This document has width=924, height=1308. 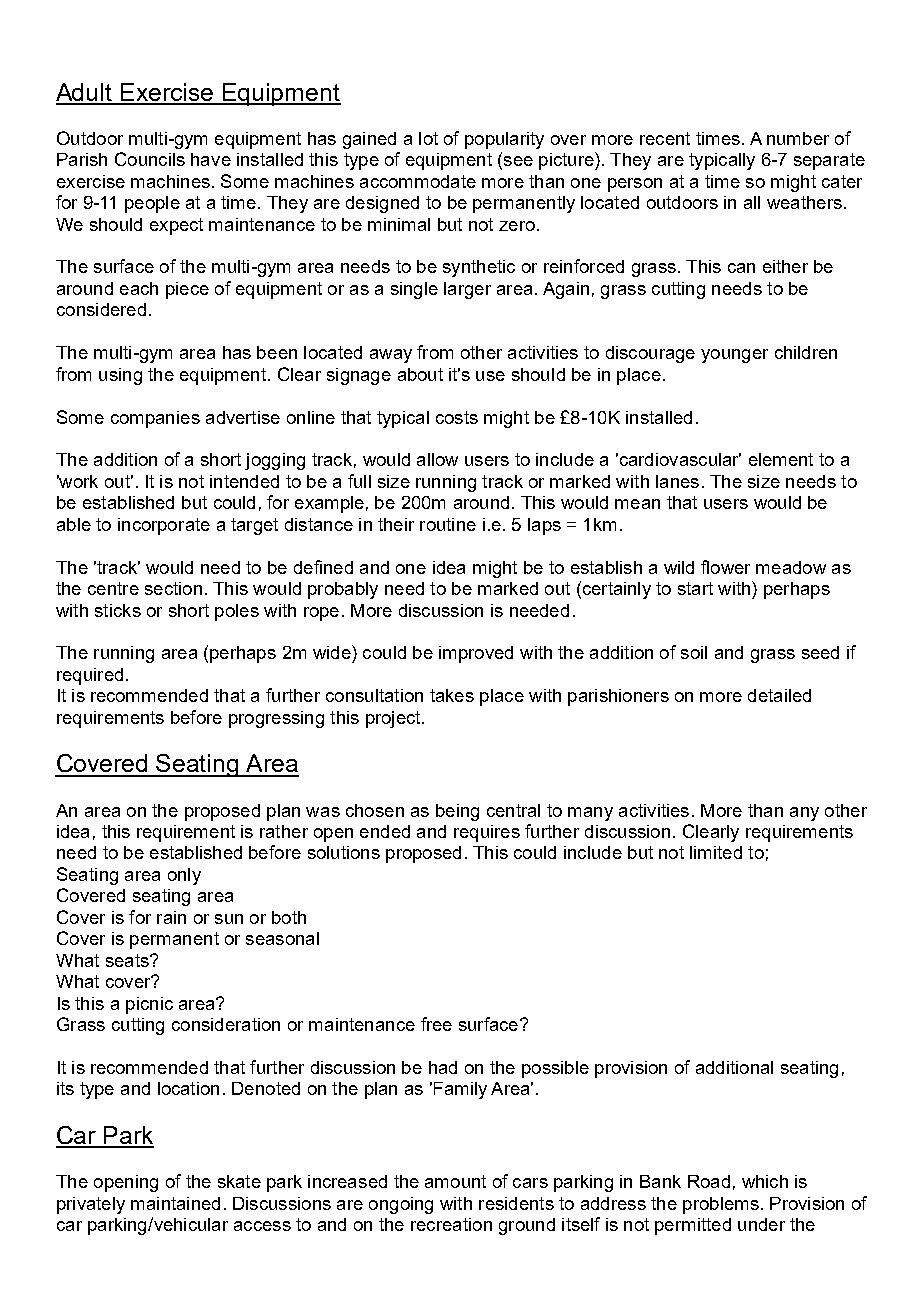 What do you see at coordinates (175, 1203) in the document?
I see `maintained` at bounding box center [175, 1203].
